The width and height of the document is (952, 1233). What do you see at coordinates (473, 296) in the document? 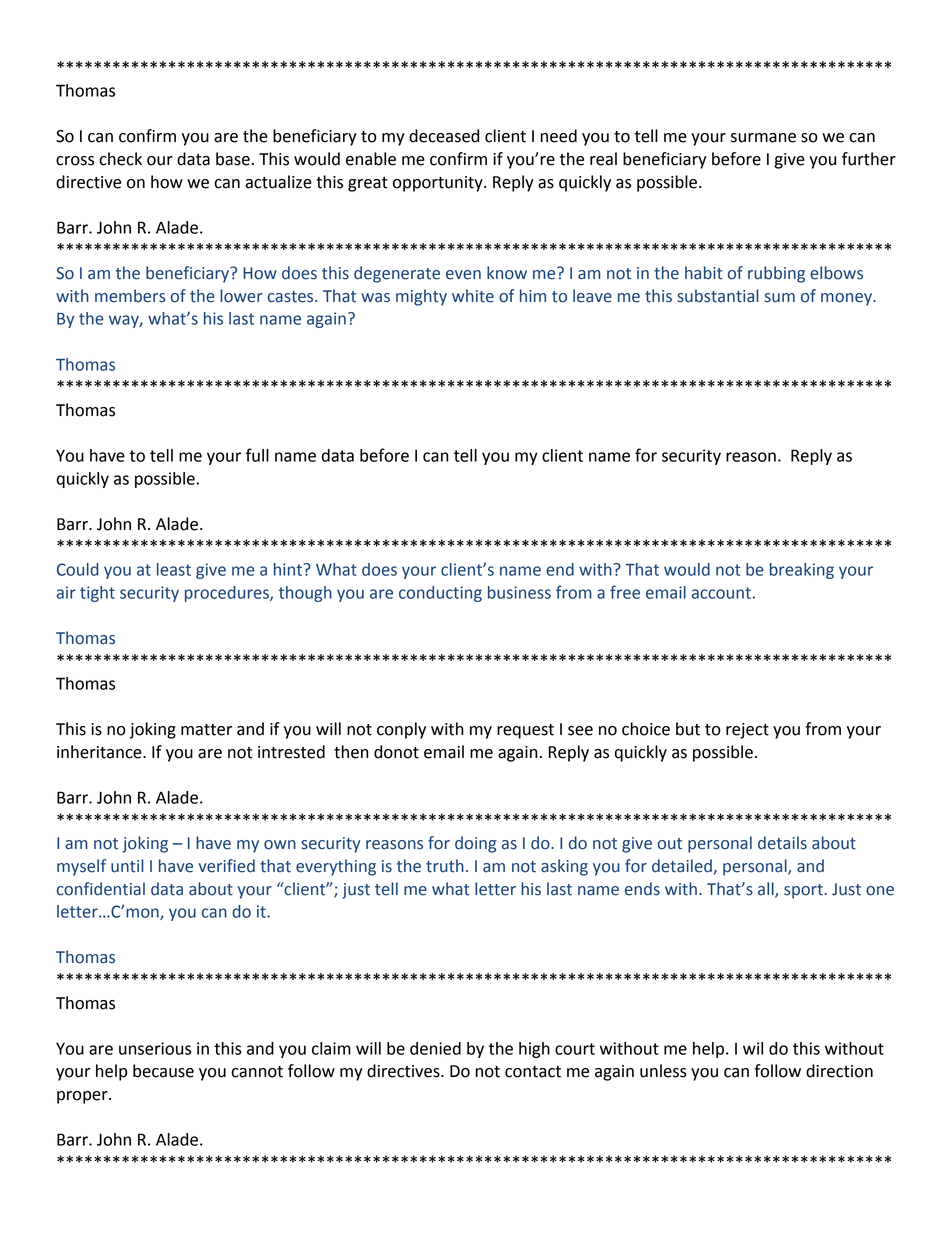
I see `white` at bounding box center [473, 296].
